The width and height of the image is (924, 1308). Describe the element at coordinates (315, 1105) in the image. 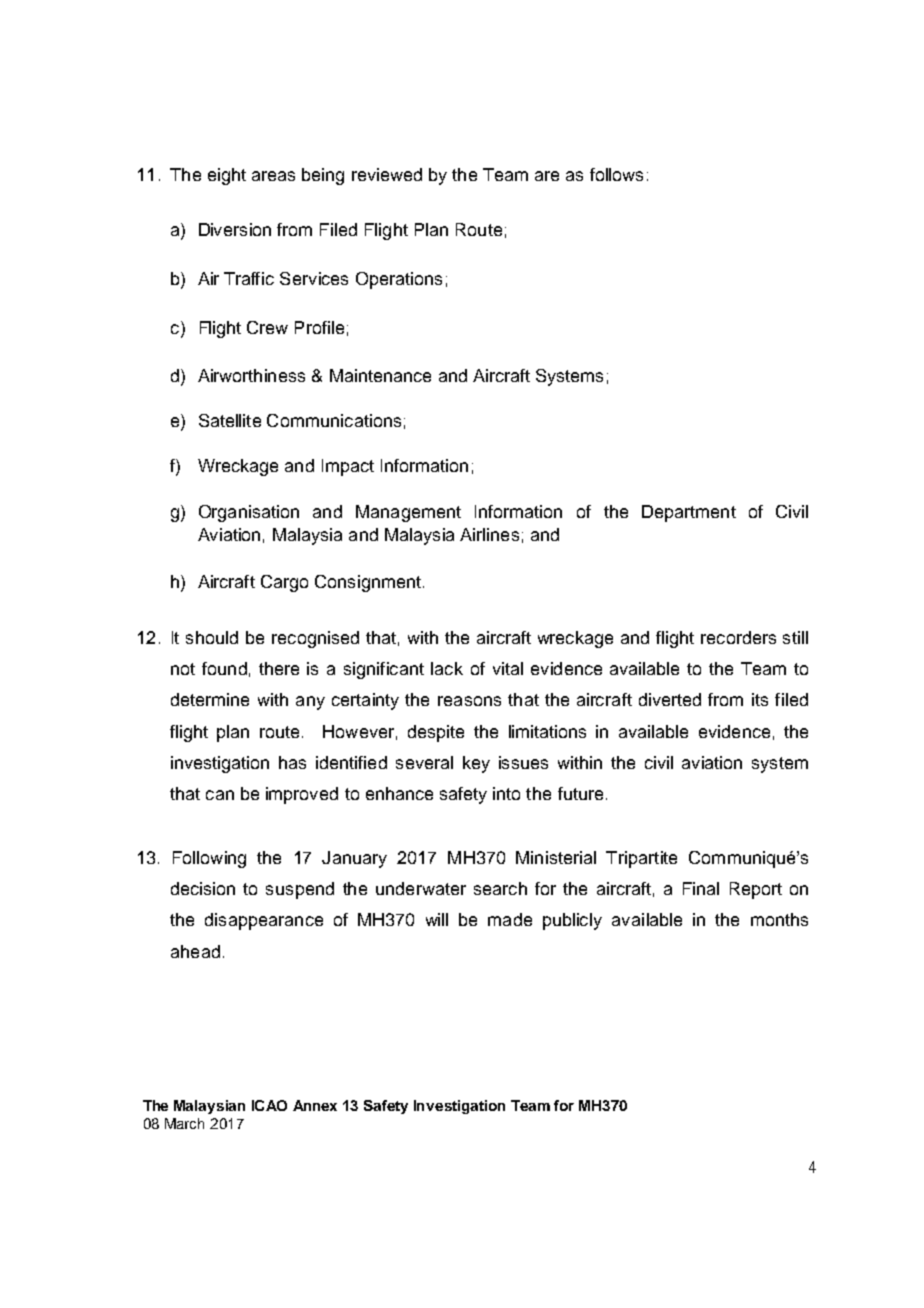

I see `Annex` at that location.
